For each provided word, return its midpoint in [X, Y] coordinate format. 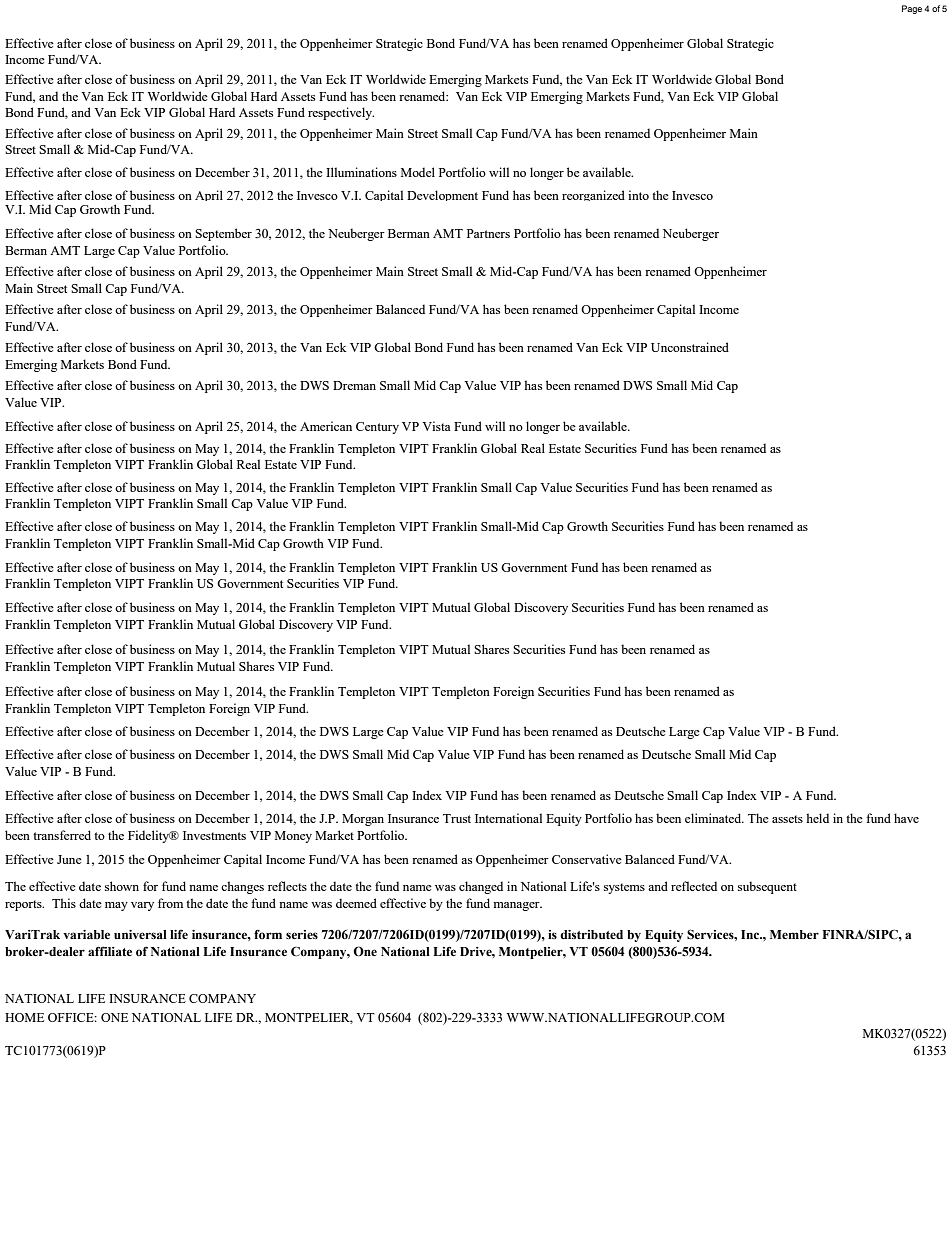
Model [418, 172]
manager [517, 906]
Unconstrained [690, 347]
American [326, 426]
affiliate [110, 951]
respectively [341, 113]
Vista [436, 426]
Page [912, 9]
